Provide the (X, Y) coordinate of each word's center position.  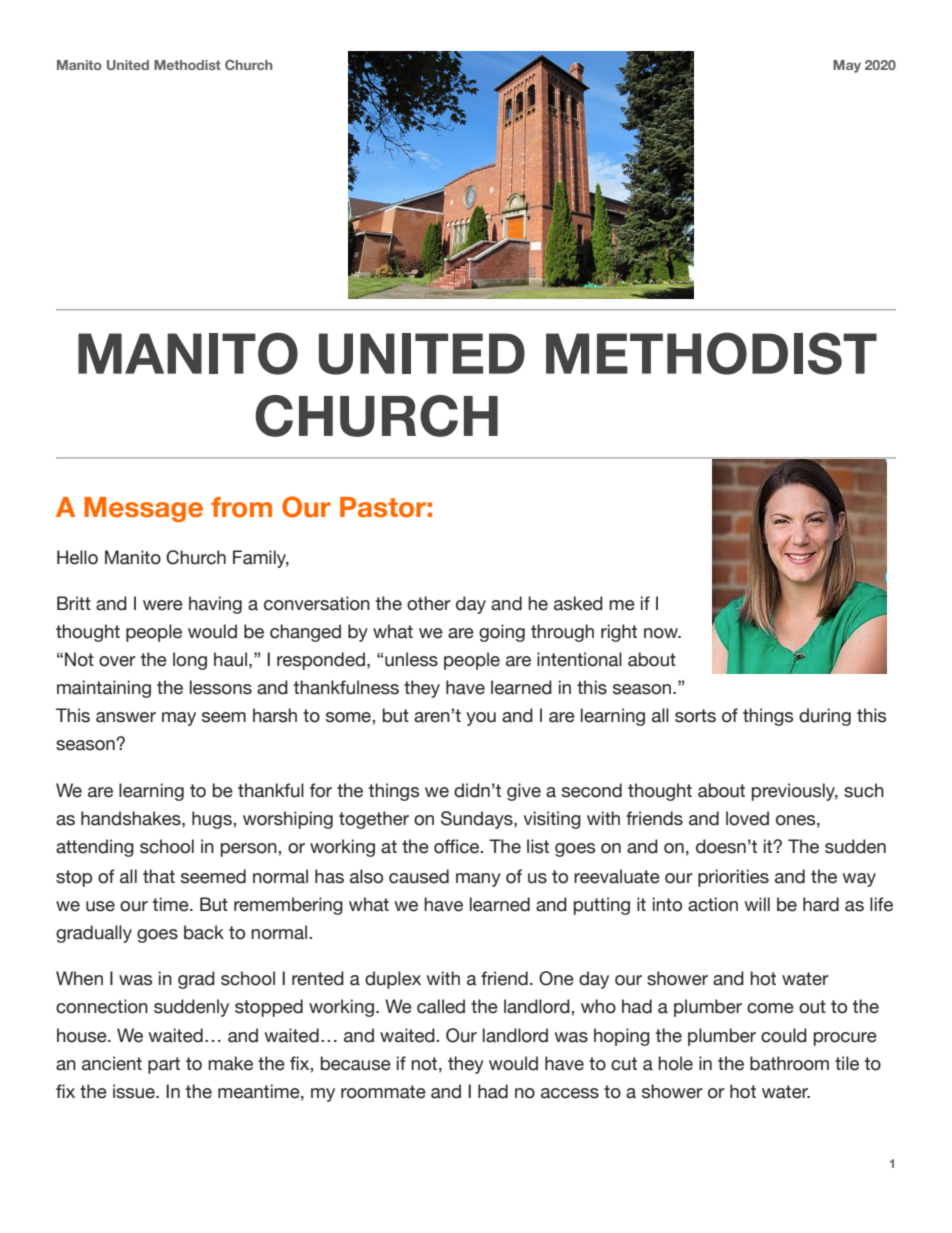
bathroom (789, 1063)
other (429, 603)
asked (578, 603)
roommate (383, 1092)
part (164, 1065)
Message (143, 509)
